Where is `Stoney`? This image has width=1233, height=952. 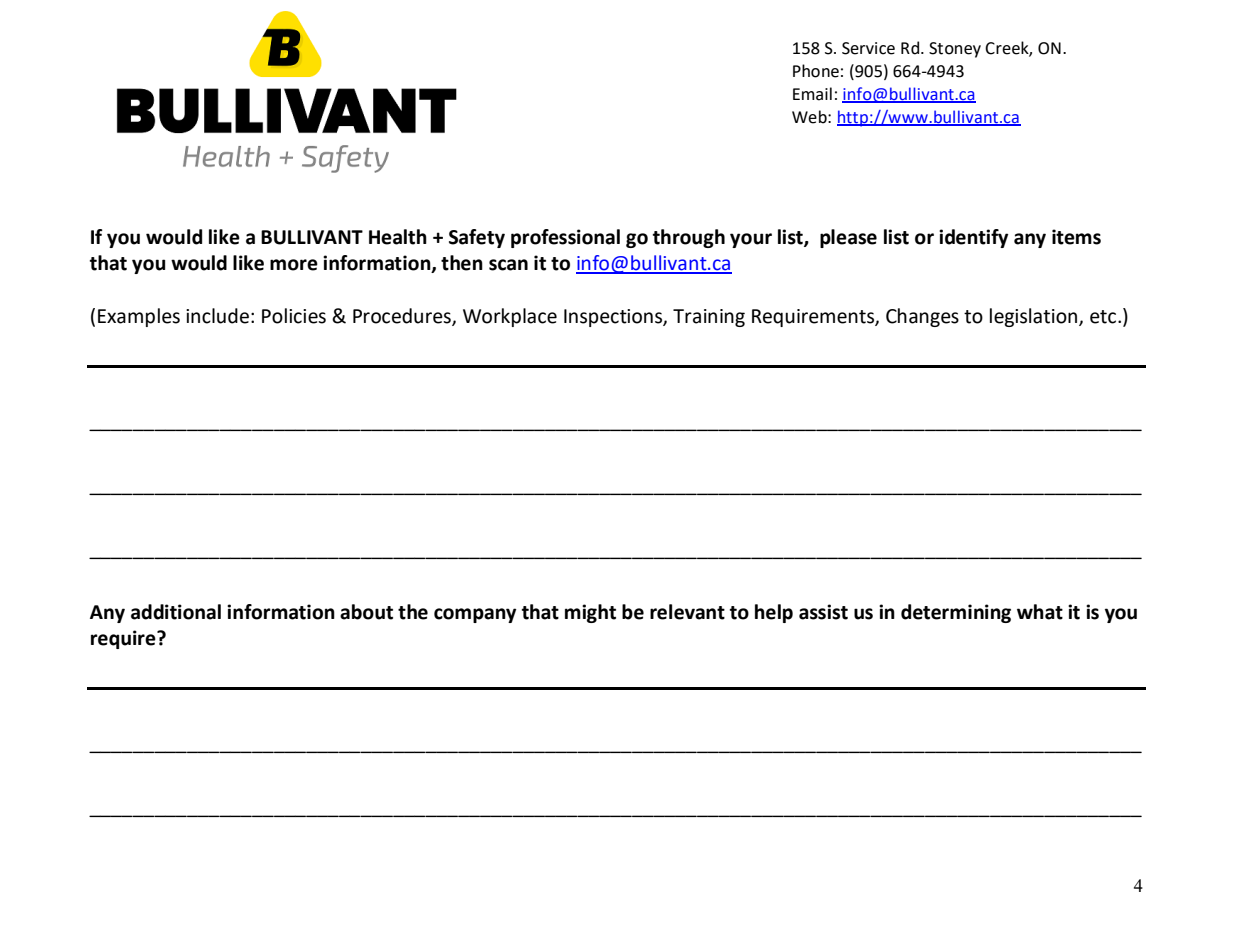
Stoney is located at coordinates (955, 50).
